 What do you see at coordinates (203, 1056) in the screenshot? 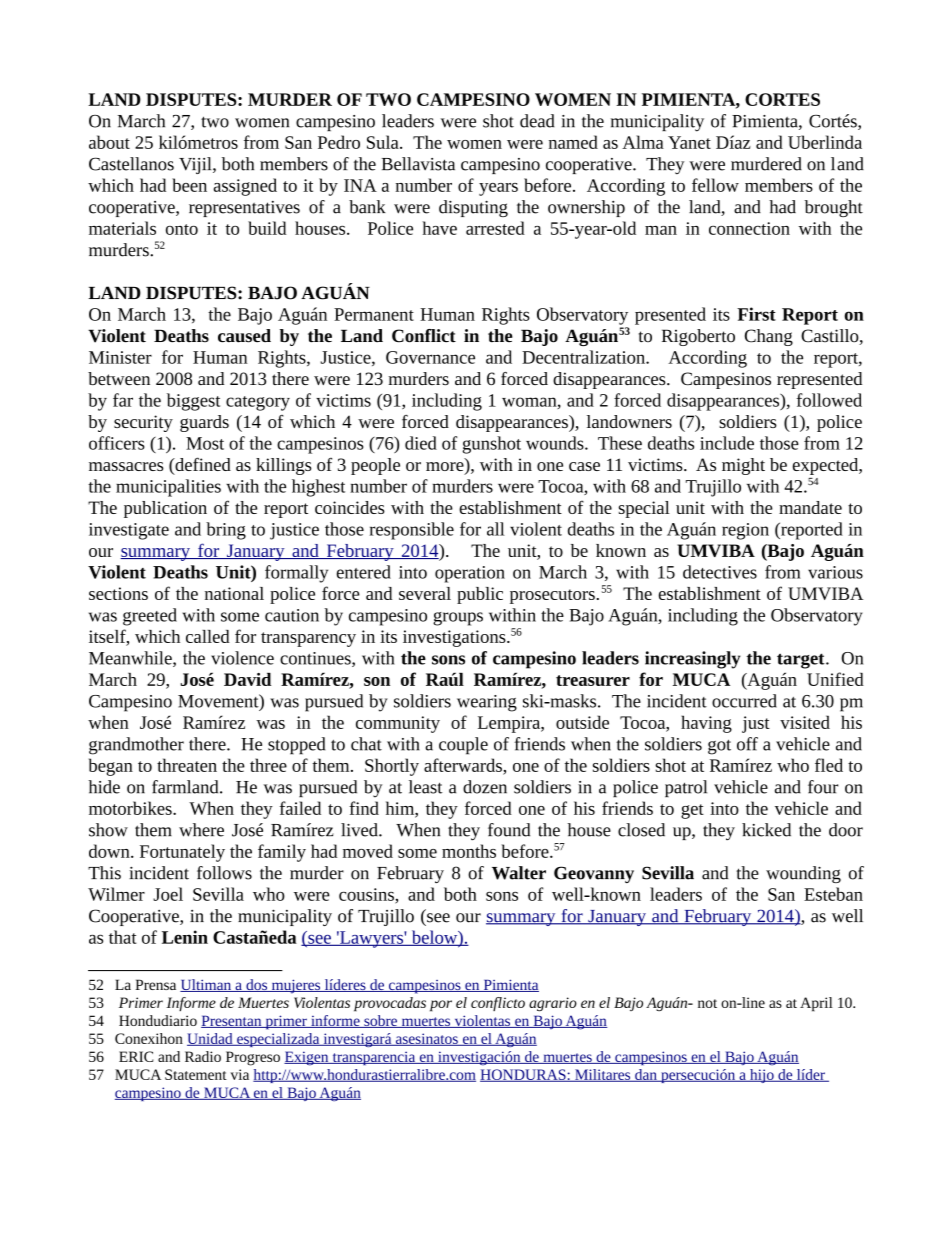
I see `Radio` at bounding box center [203, 1056].
